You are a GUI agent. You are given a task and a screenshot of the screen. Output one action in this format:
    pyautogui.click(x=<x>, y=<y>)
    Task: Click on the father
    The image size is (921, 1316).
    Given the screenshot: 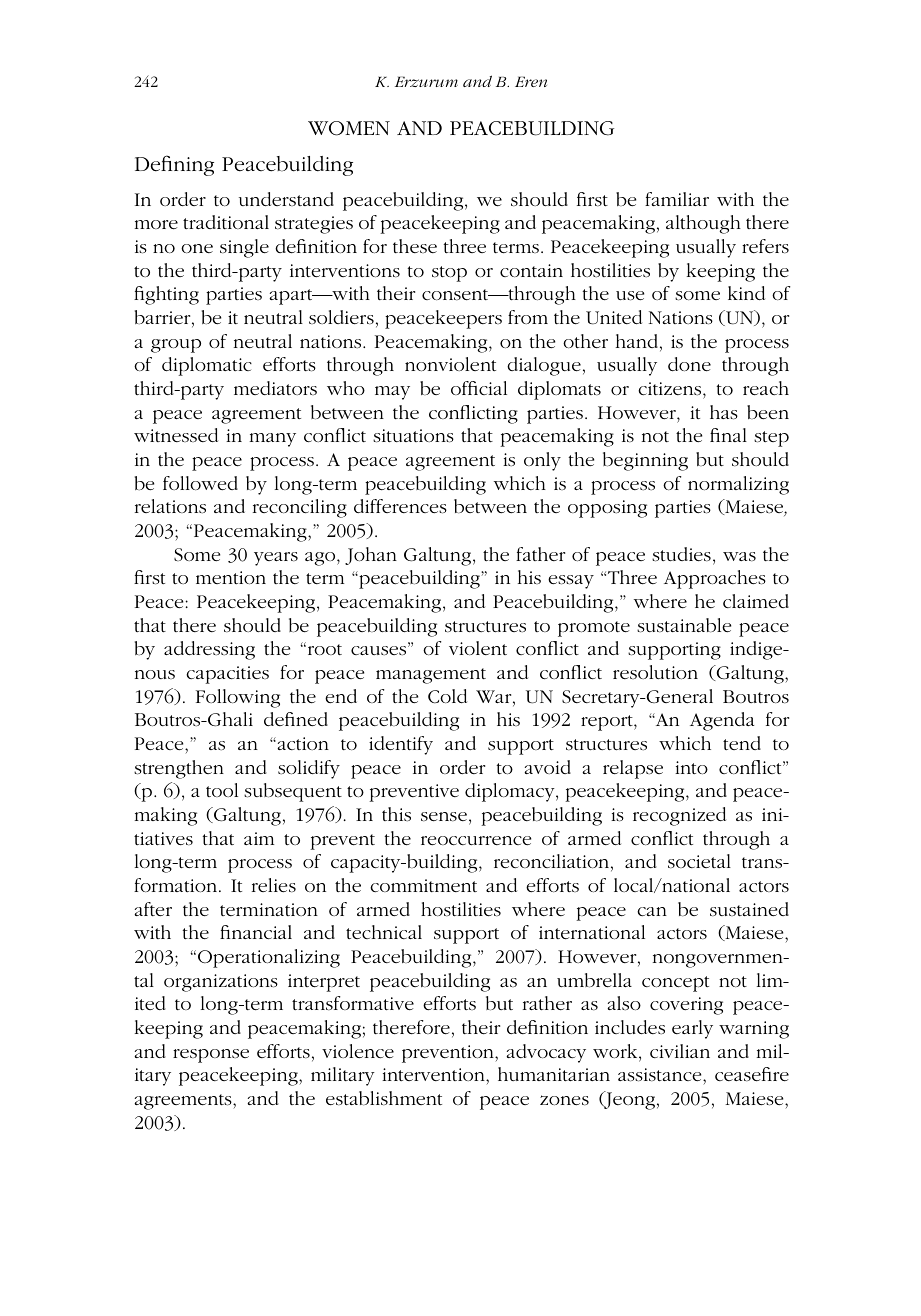 What is the action you would take?
    pyautogui.click(x=540, y=554)
